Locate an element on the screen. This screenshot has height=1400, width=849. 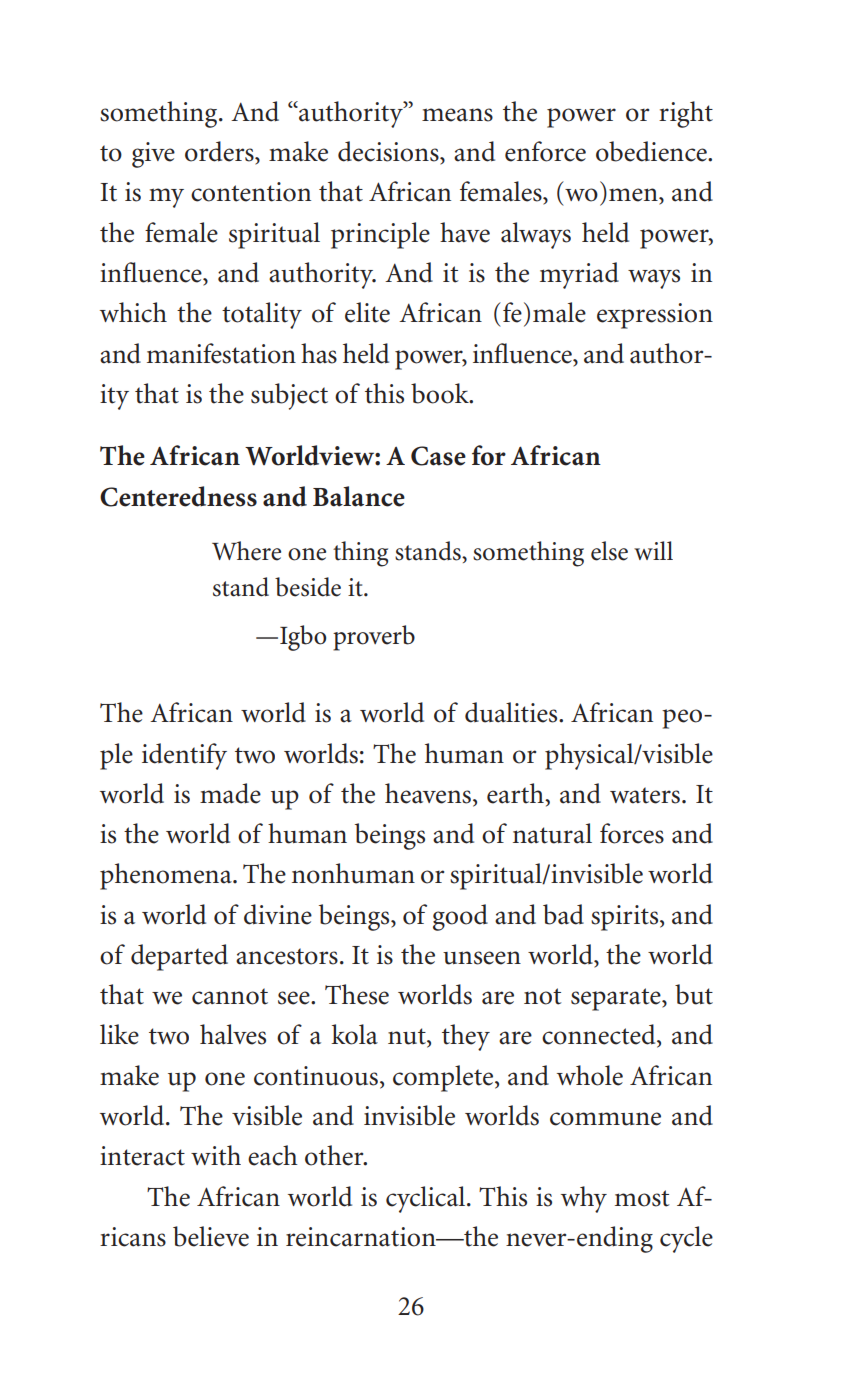
Igbo is located at coordinates (303, 638).
